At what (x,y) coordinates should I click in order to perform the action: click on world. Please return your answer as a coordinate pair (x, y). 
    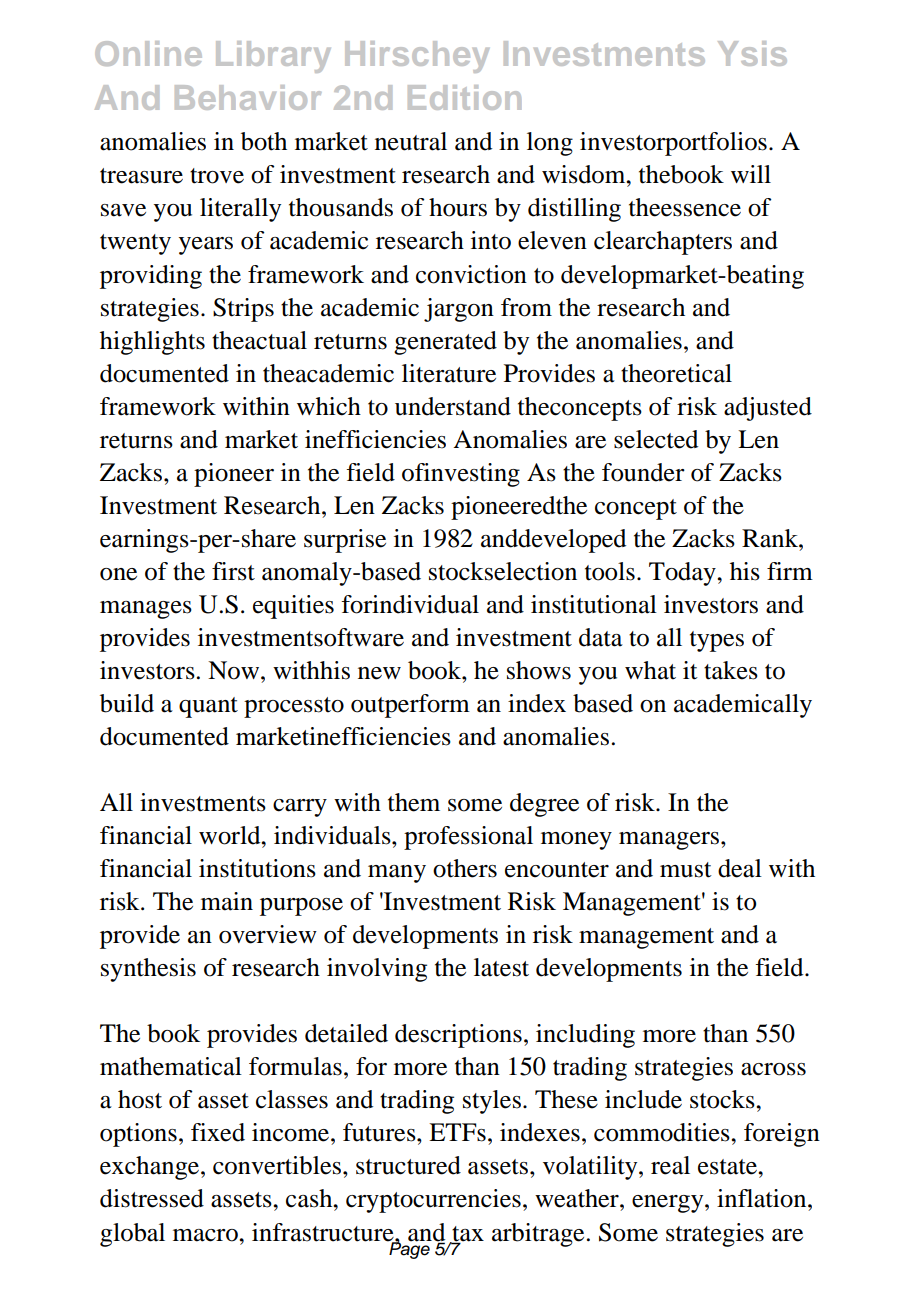
    Looking at the image, I should click on (231, 835).
